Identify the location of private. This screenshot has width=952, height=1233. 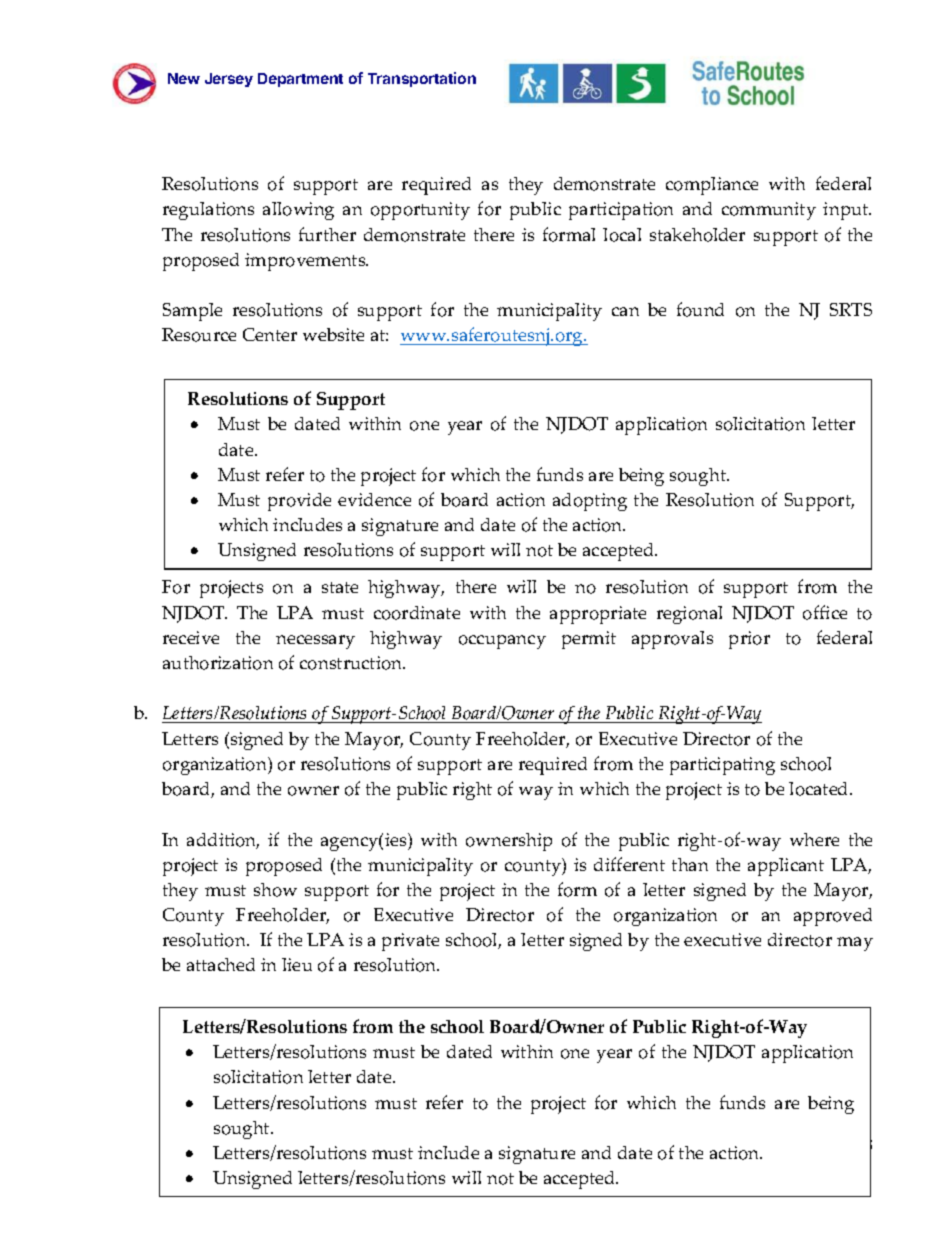
(410, 942).
